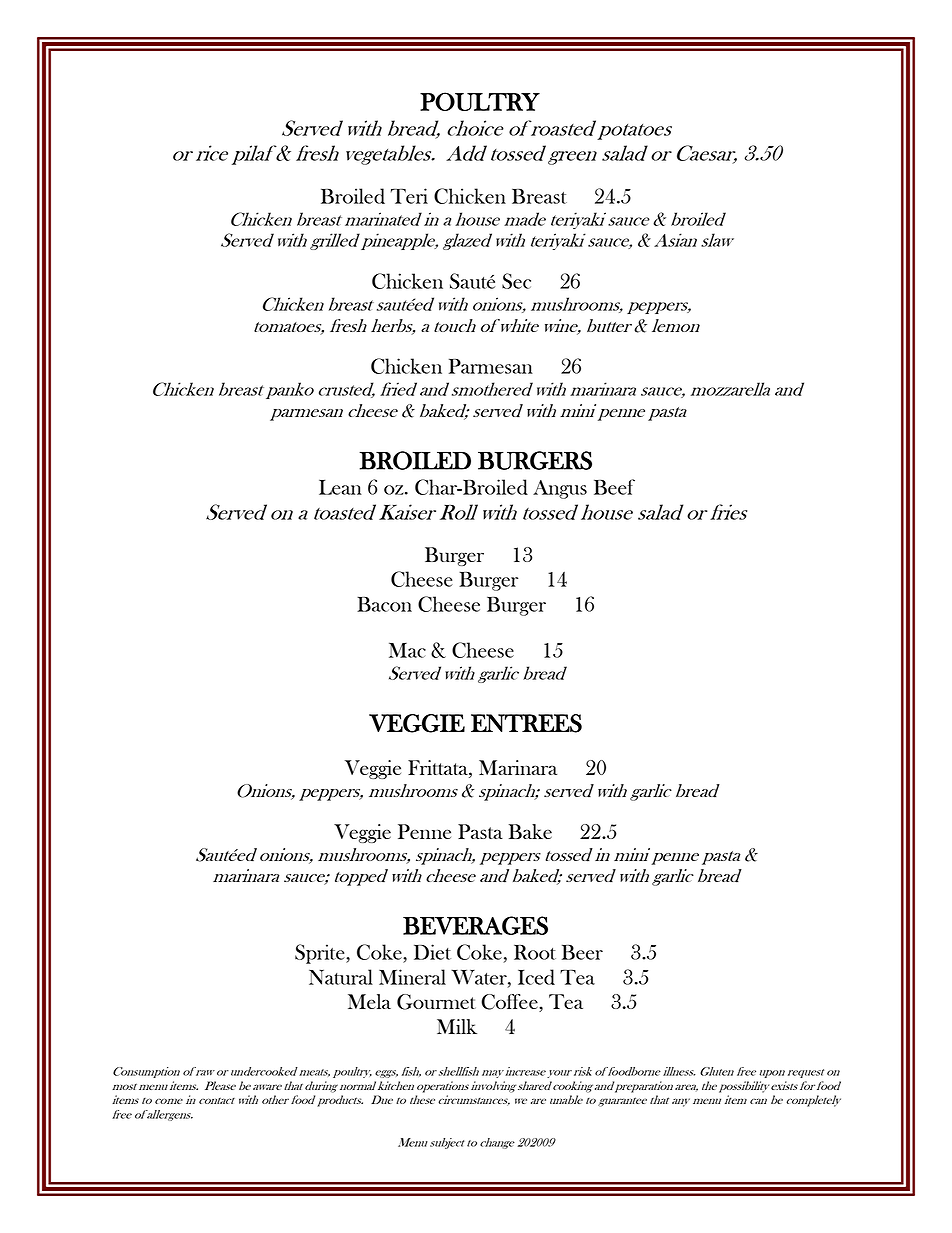 This document has height=1233, width=952. I want to click on Sprite, so click(321, 954).
